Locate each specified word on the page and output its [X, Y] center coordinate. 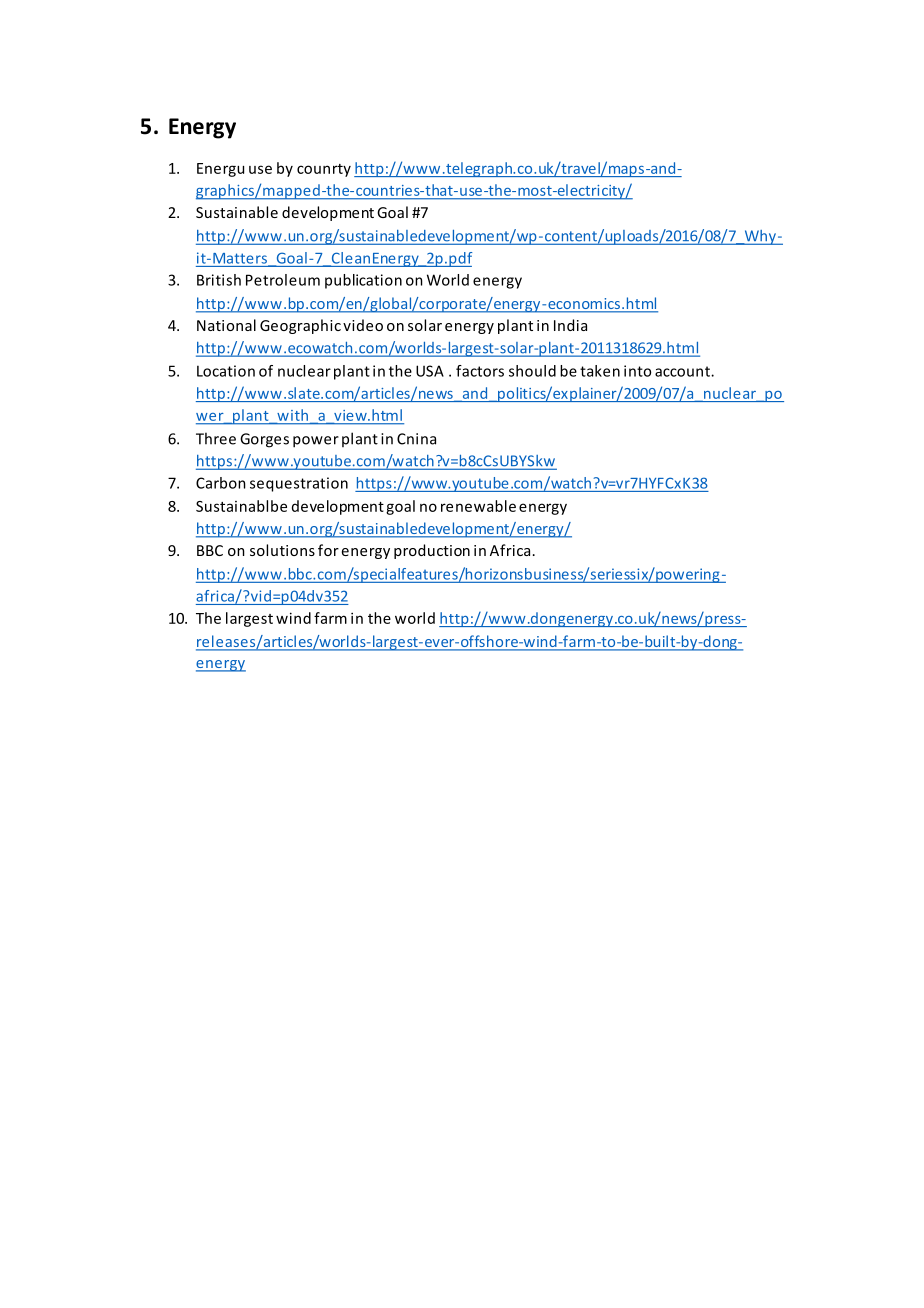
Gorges [264, 440]
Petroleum [283, 280]
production [432, 551]
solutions [282, 550]
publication [363, 281]
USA [430, 371]
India [570, 325]
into [637, 371]
